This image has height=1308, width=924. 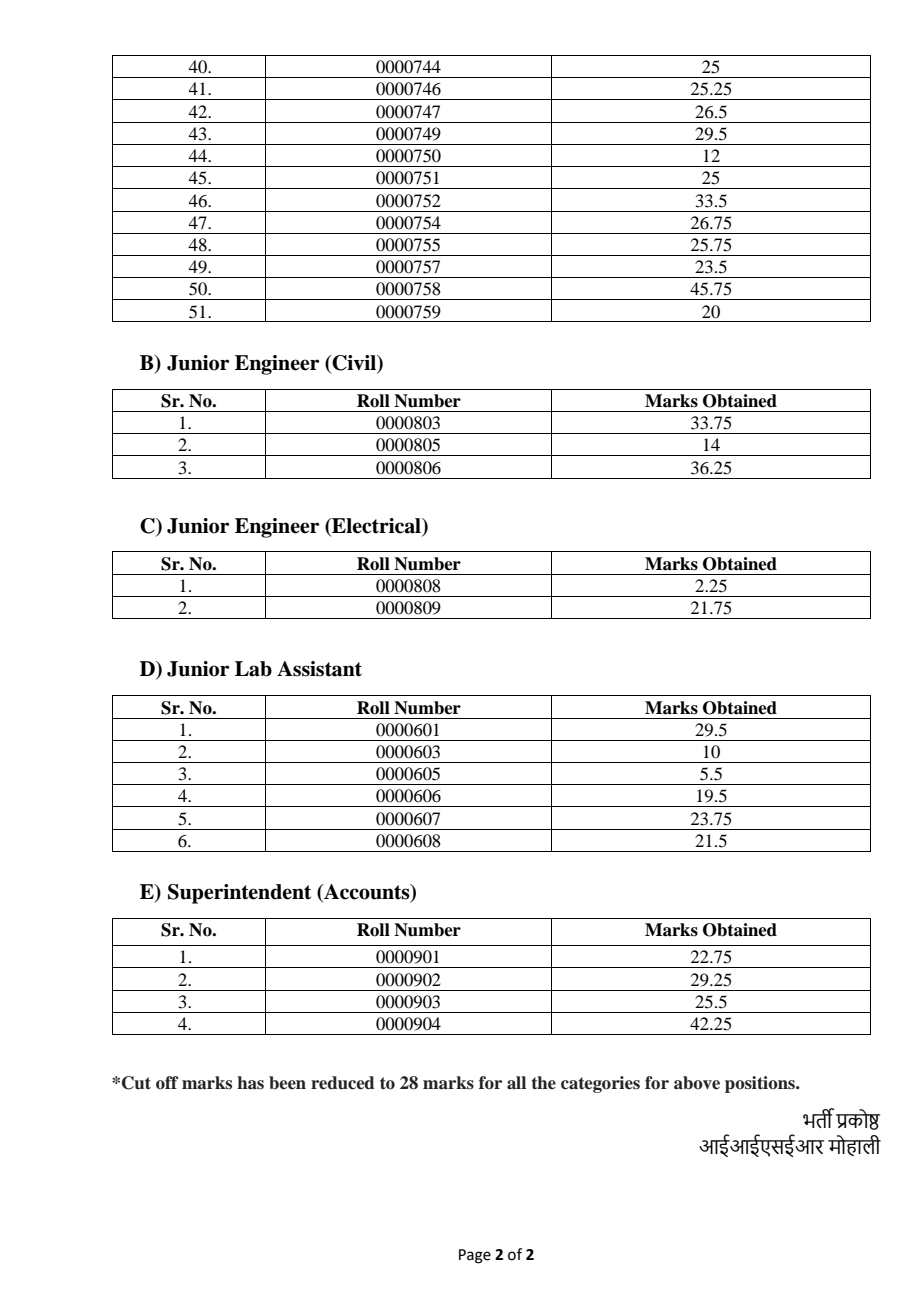 I want to click on Civil, so click(x=354, y=364).
